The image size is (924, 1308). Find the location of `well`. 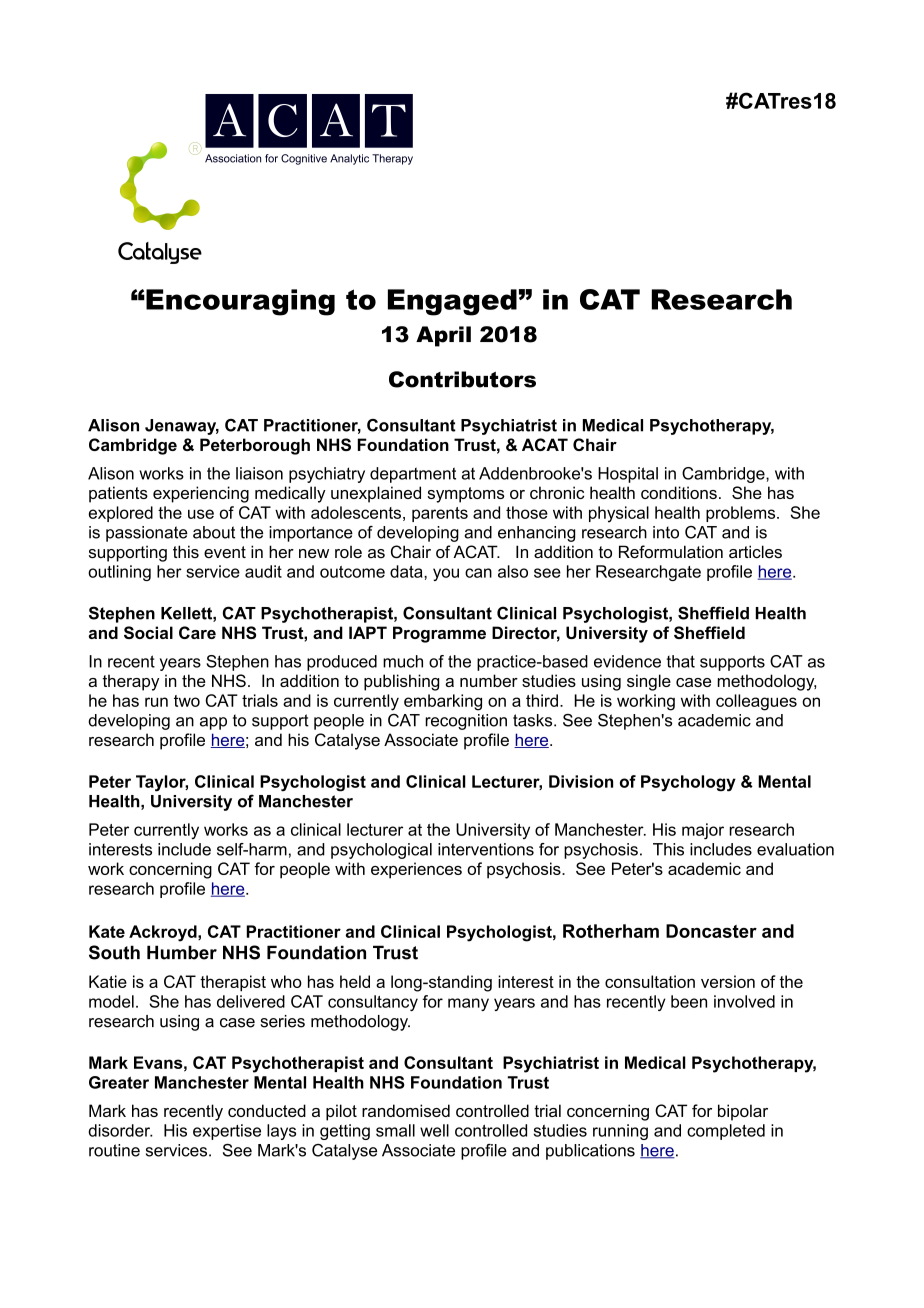

well is located at coordinates (434, 1130).
